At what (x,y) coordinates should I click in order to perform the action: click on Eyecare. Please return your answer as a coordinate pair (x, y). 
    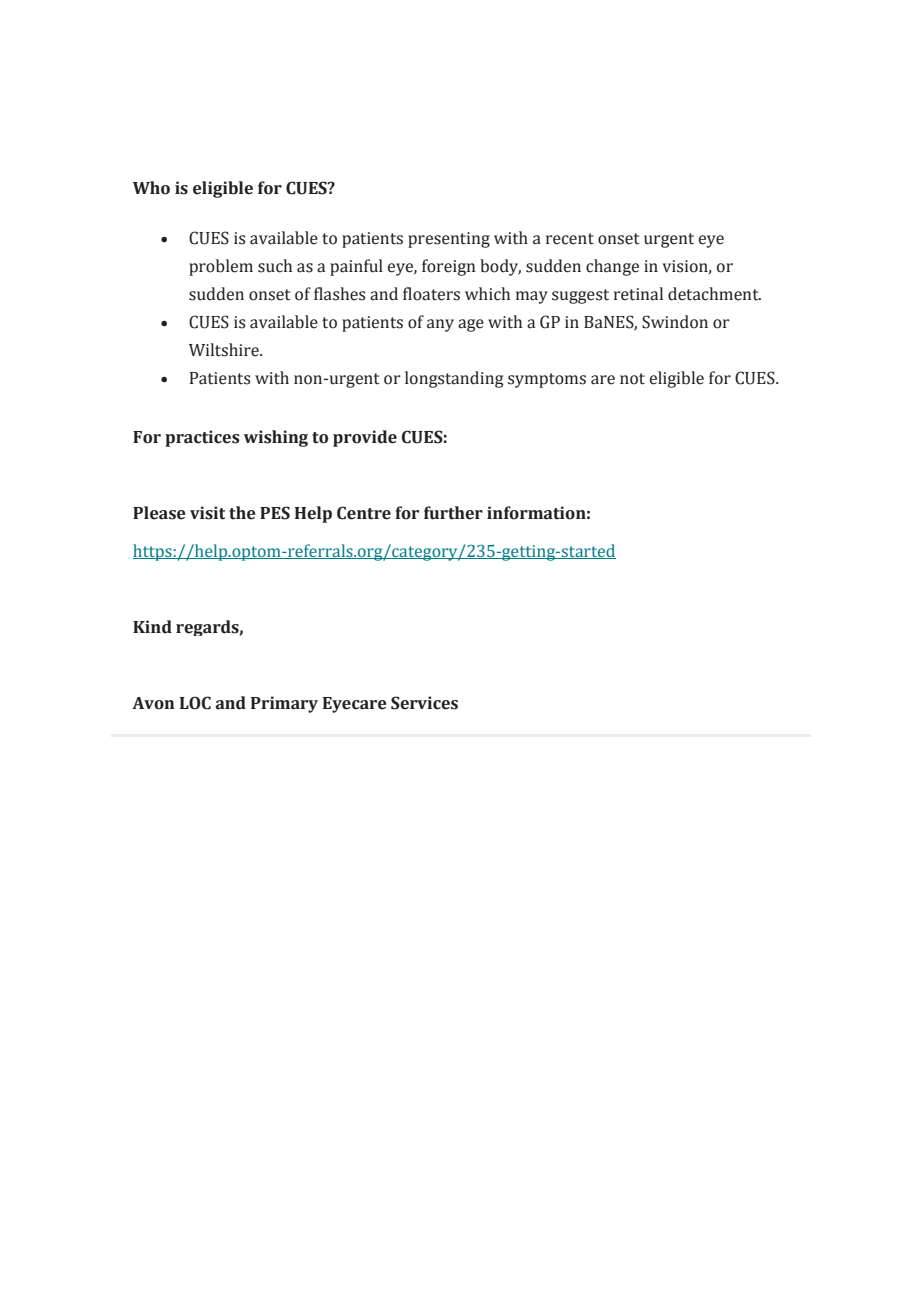
    Looking at the image, I should click on (355, 705).
